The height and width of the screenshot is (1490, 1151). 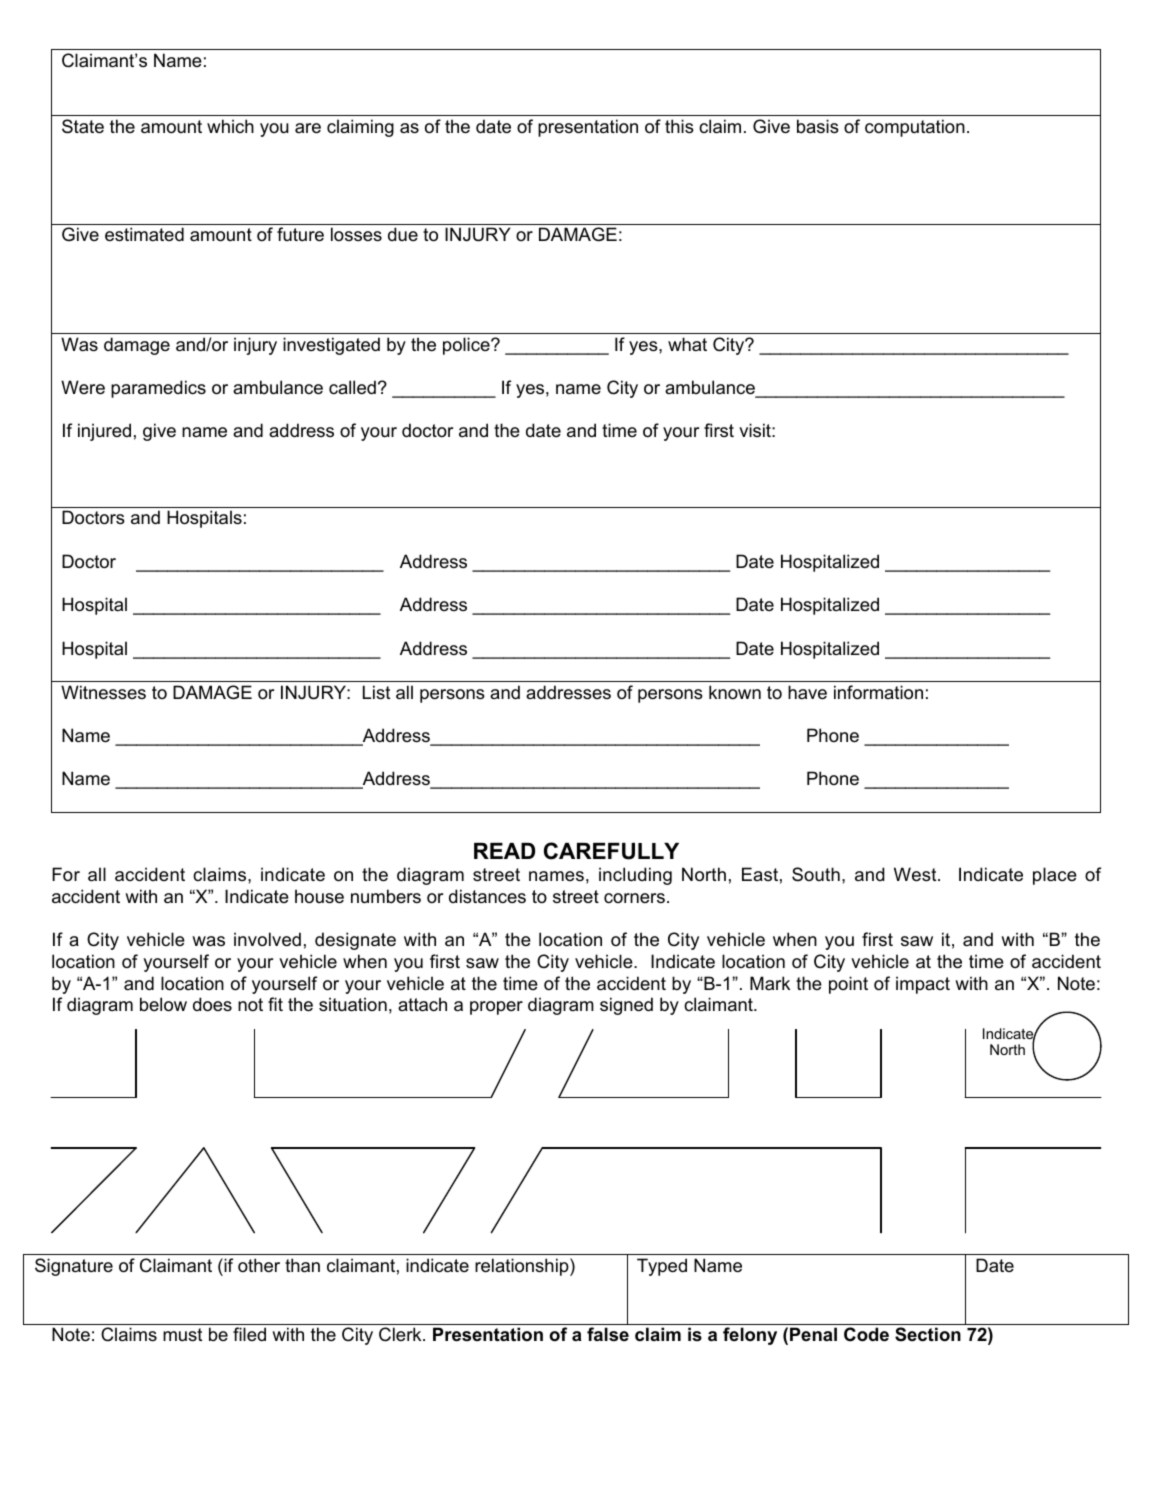 What do you see at coordinates (611, 851) in the screenshot?
I see `CAREFULLY` at bounding box center [611, 851].
